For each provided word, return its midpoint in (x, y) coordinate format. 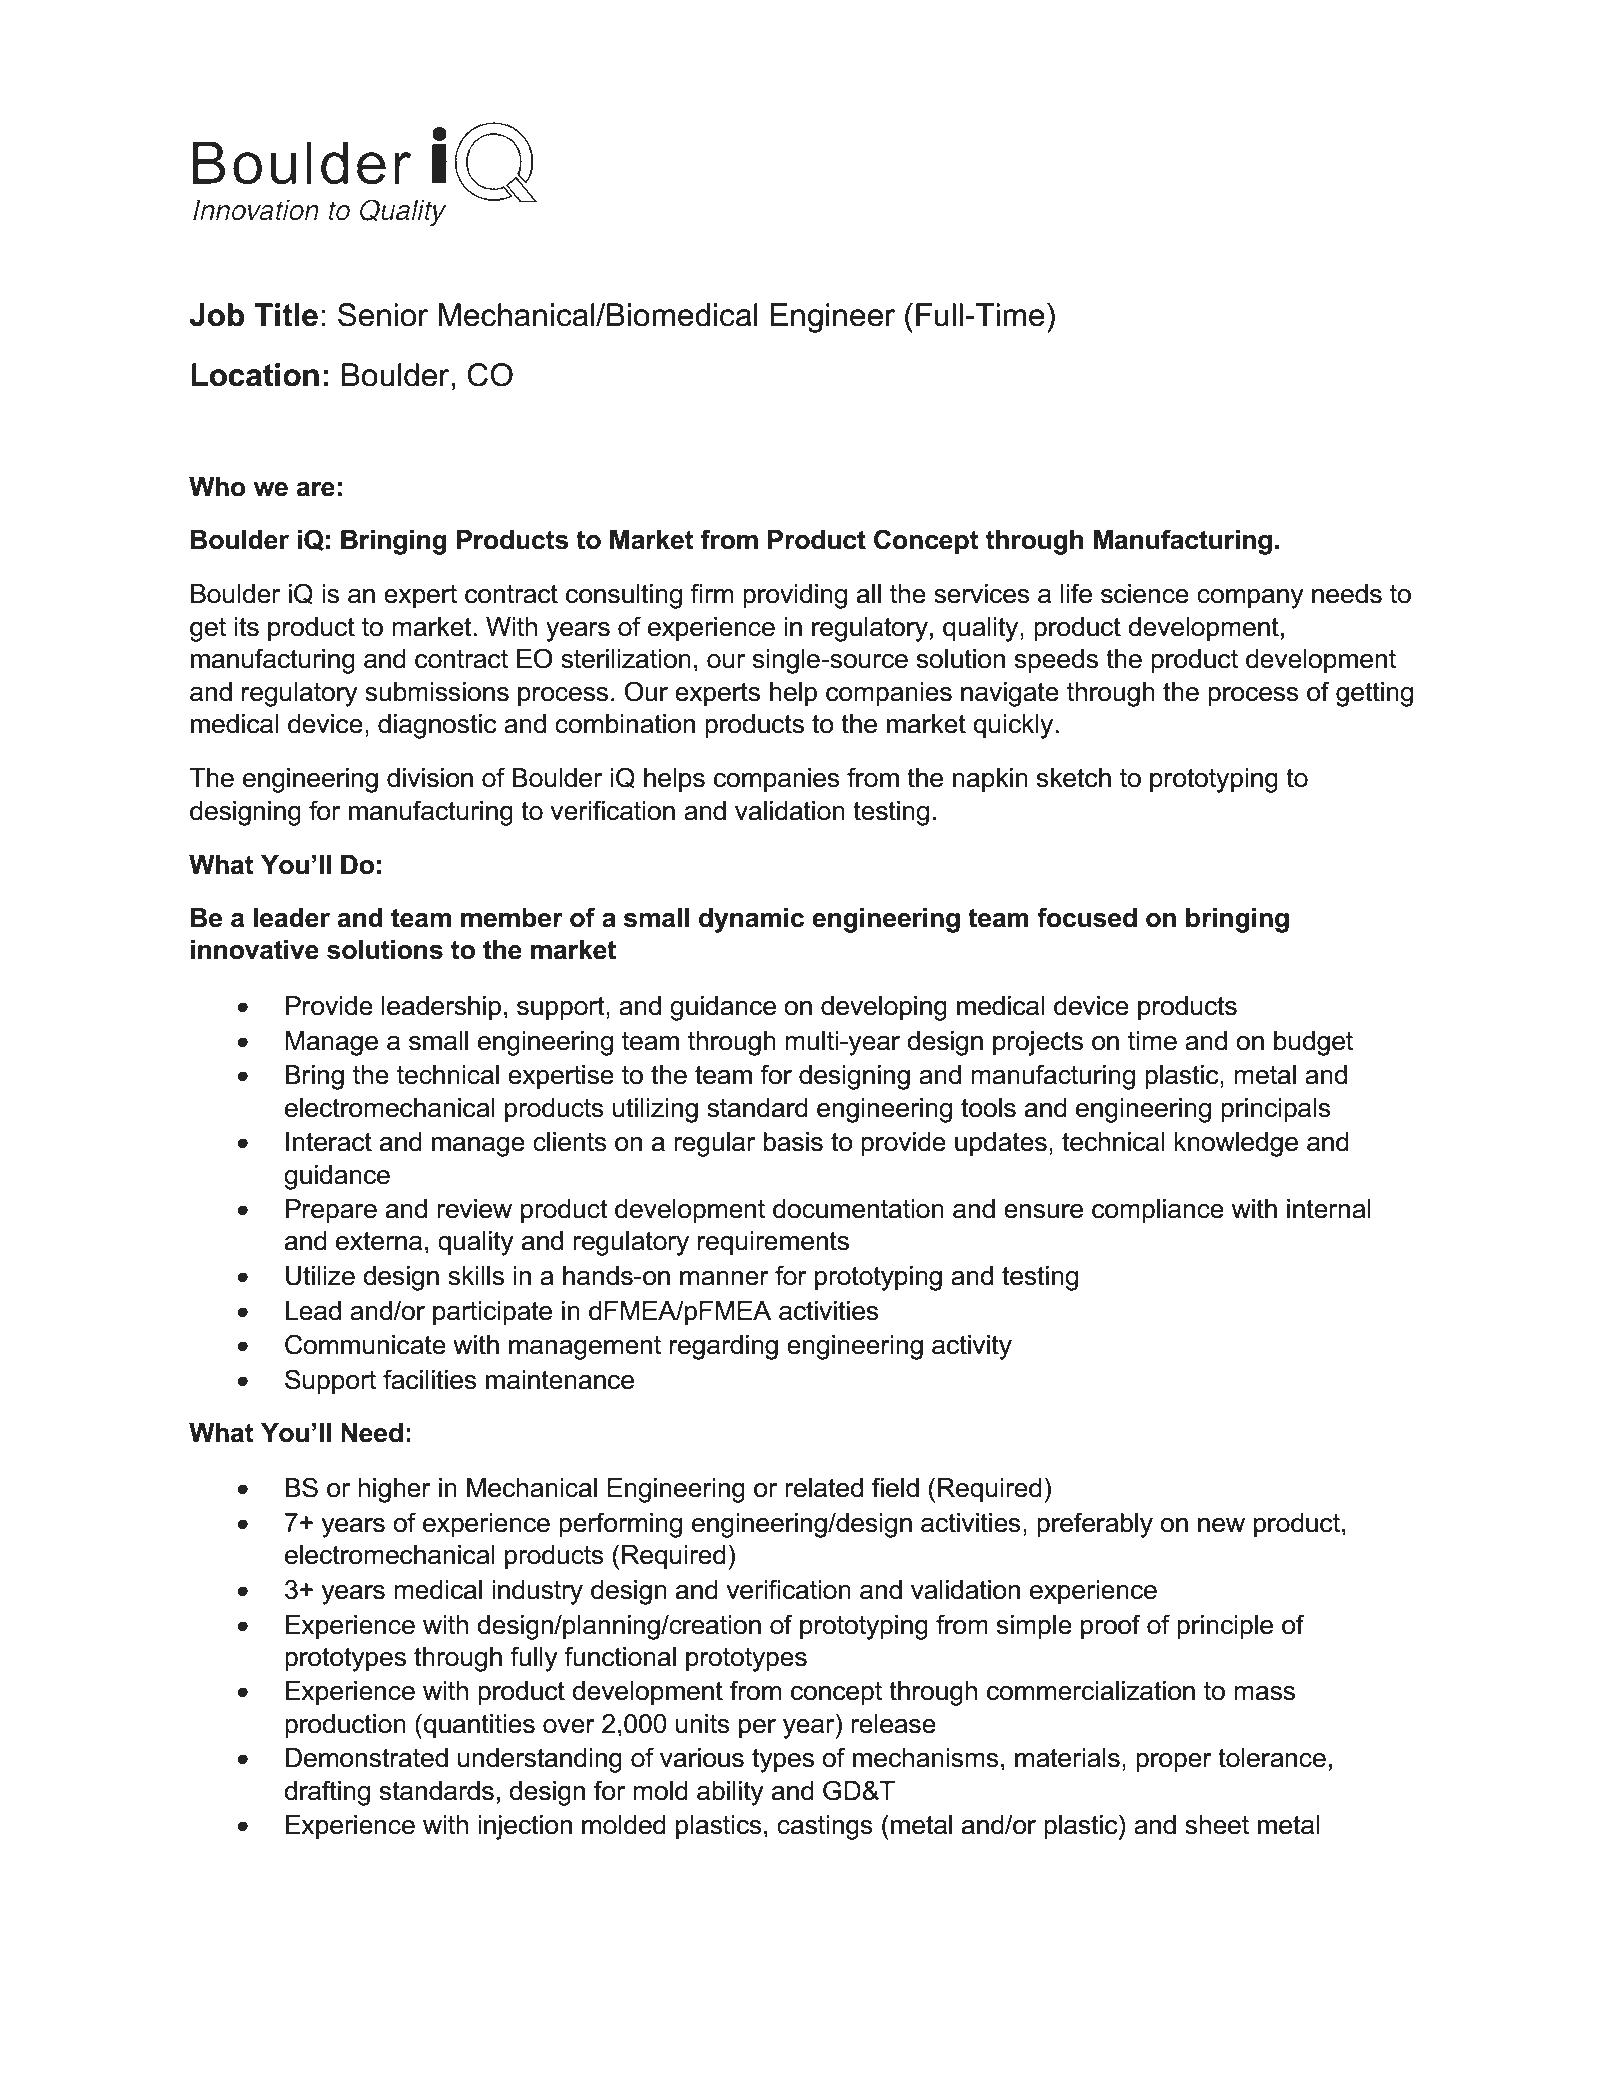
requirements (773, 1243)
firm (711, 593)
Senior (383, 315)
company (1250, 599)
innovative (255, 950)
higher (394, 1490)
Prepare (331, 1211)
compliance (1158, 1211)
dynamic (751, 920)
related (824, 1488)
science (1145, 594)
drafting (327, 1793)
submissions (437, 692)
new (1221, 1525)
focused (1087, 917)
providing (795, 596)
